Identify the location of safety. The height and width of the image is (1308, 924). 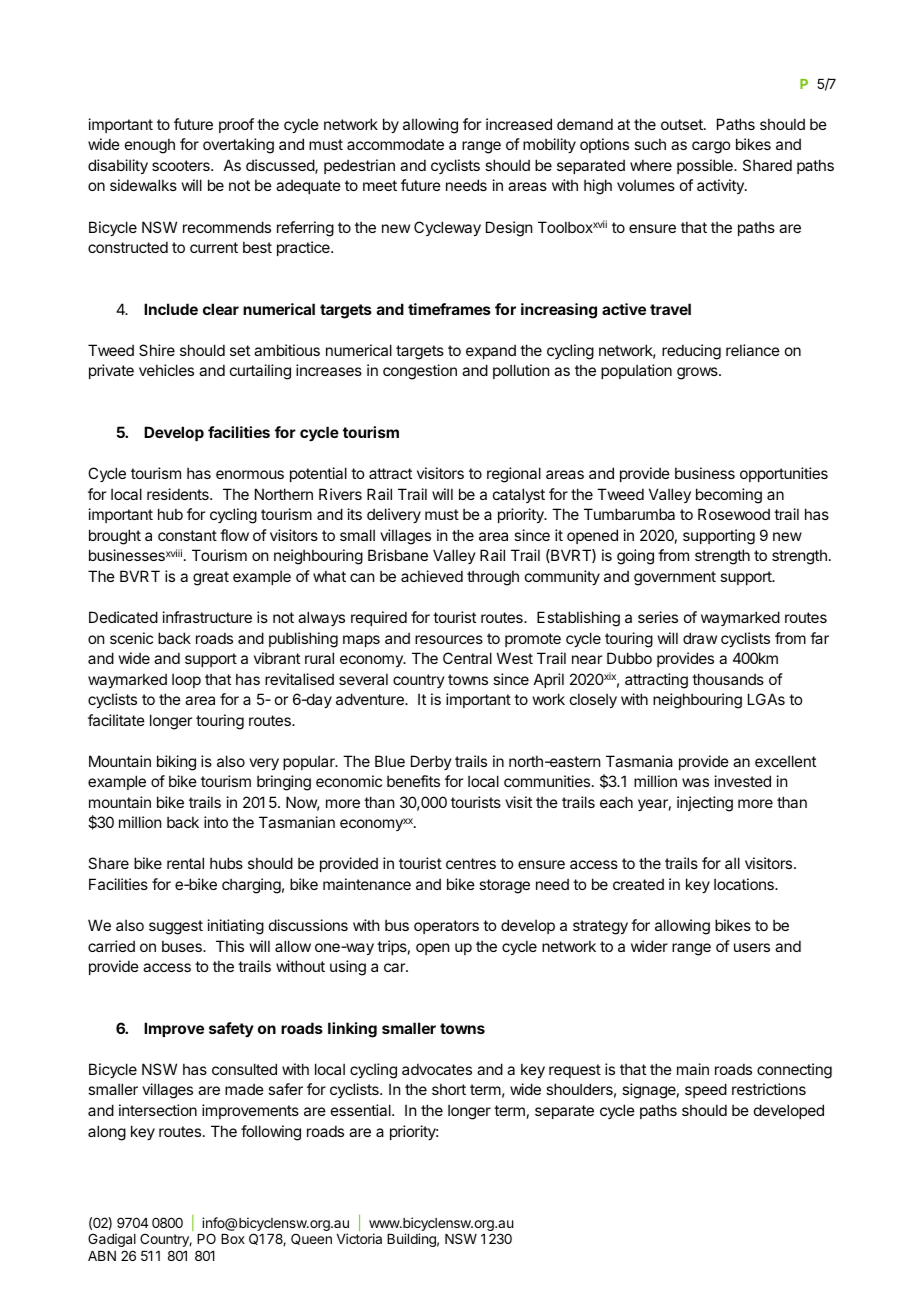
(231, 1029).
